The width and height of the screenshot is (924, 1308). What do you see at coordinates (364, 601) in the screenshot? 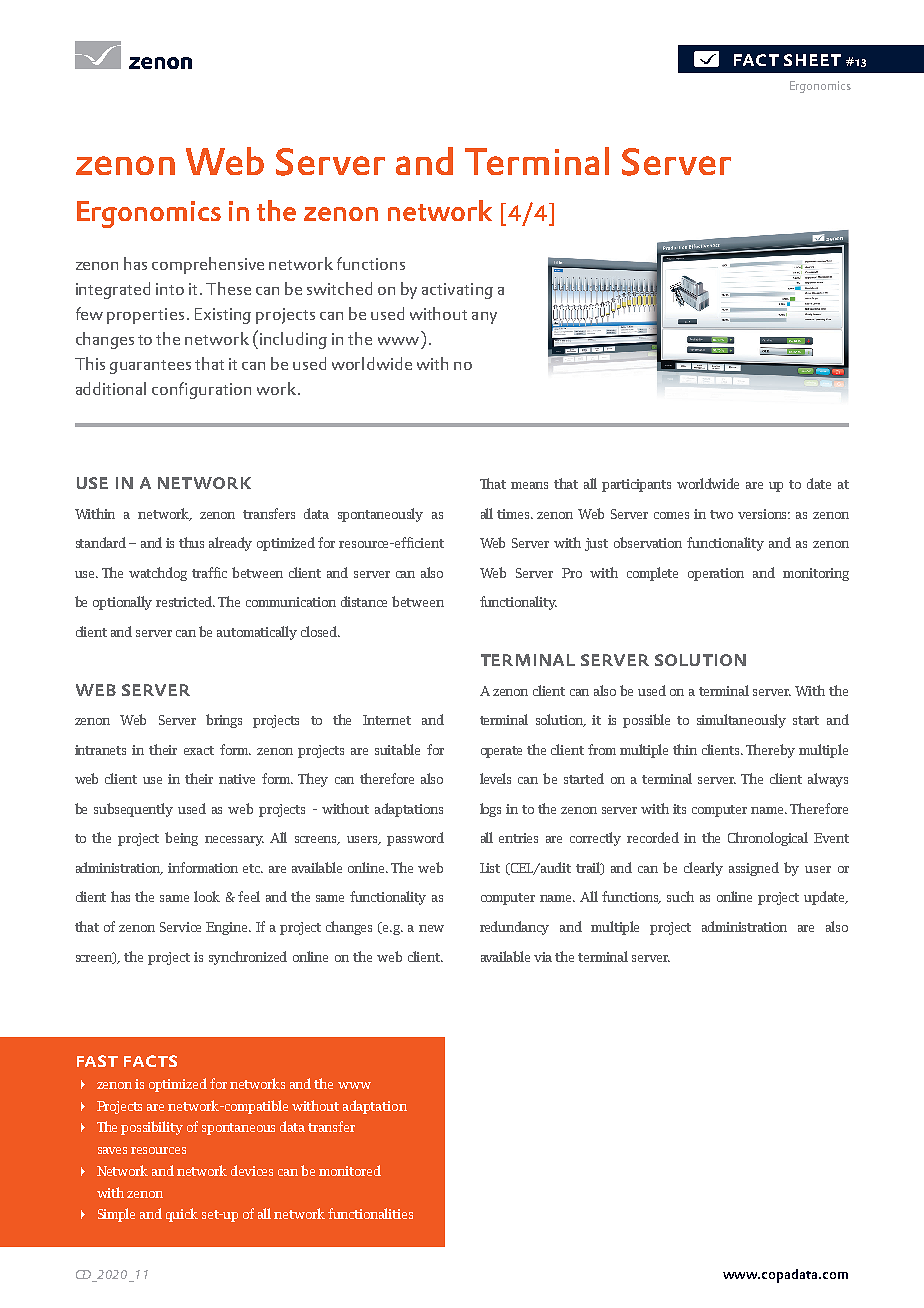
I see `distance` at bounding box center [364, 601].
